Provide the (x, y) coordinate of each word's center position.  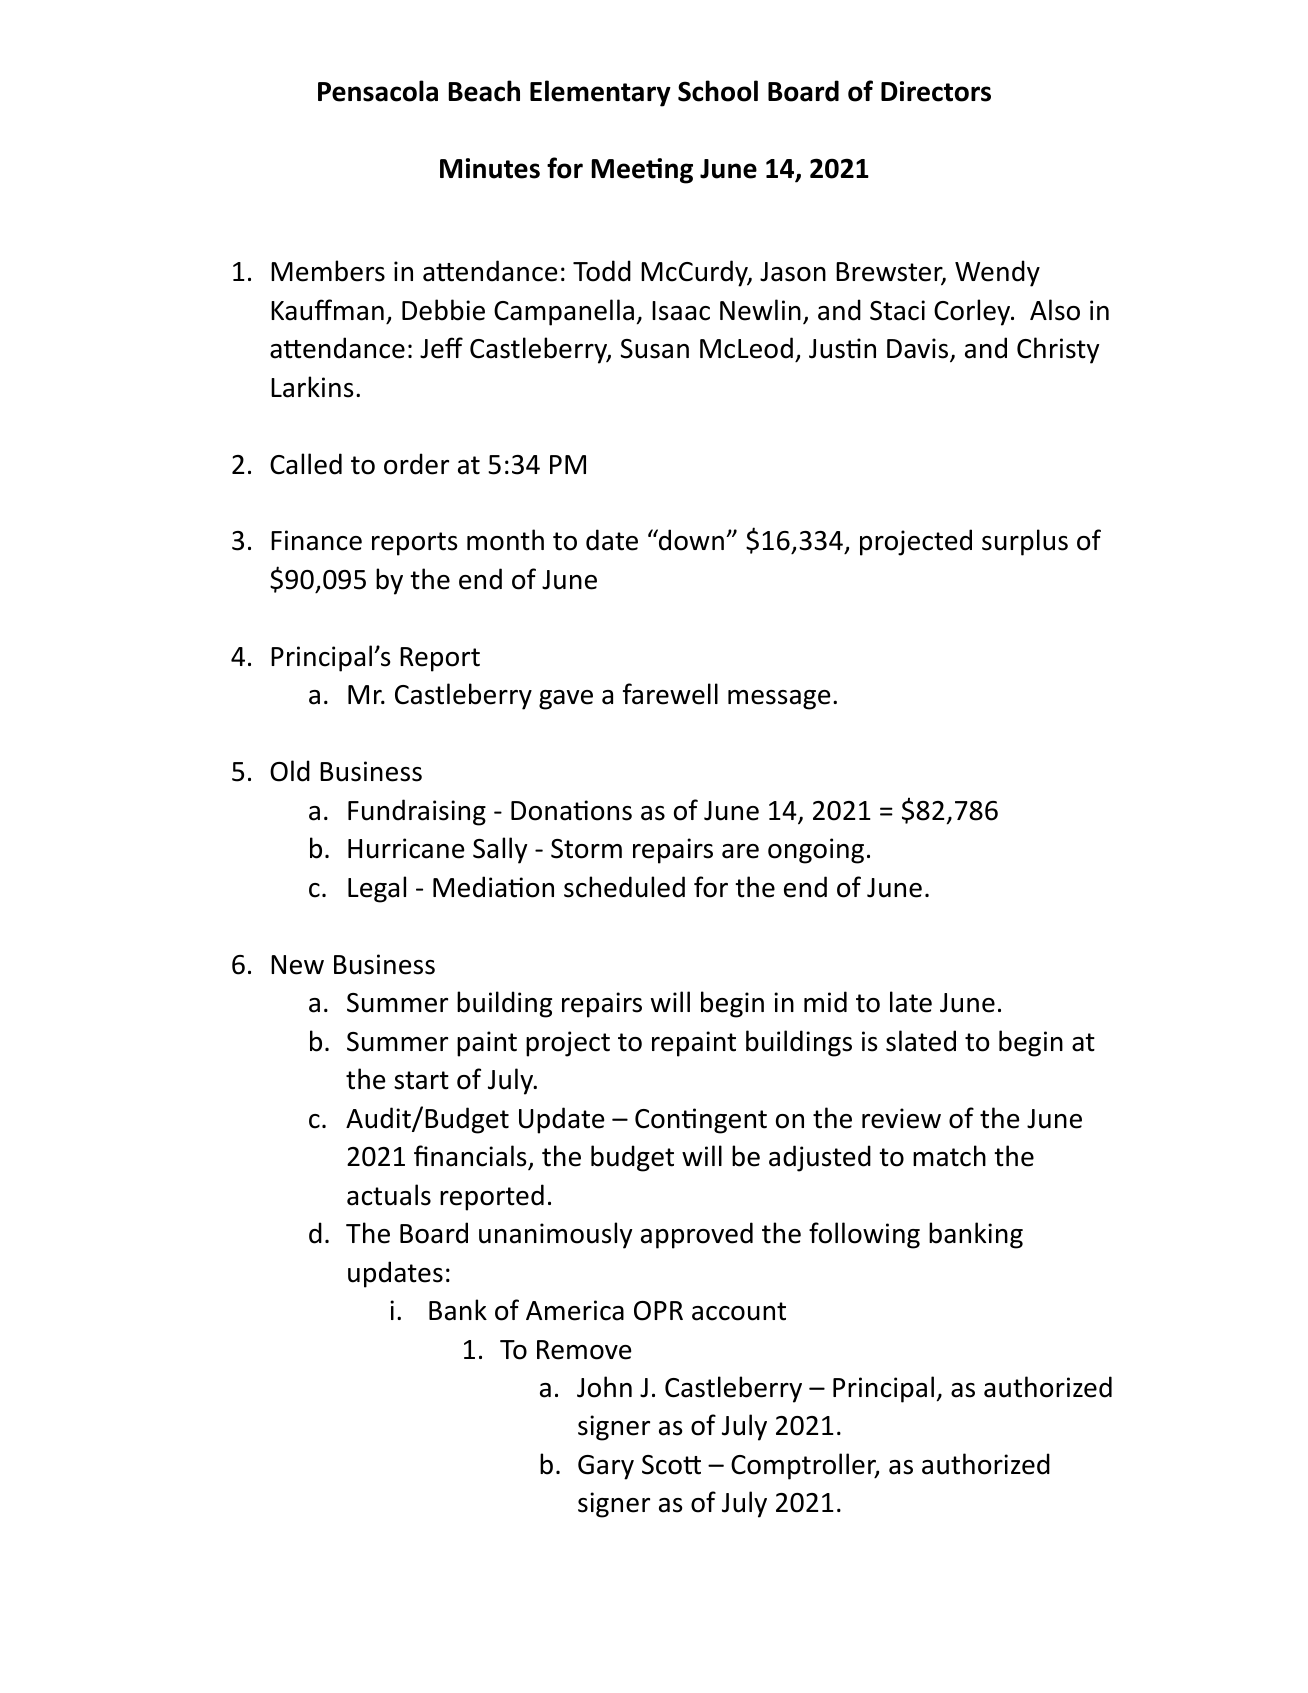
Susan (655, 349)
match (949, 1156)
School (718, 91)
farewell (670, 694)
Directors (936, 91)
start (421, 1080)
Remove (584, 1350)
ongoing (816, 851)
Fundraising (417, 812)
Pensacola (378, 91)
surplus (1025, 542)
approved (697, 1235)
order (416, 464)
